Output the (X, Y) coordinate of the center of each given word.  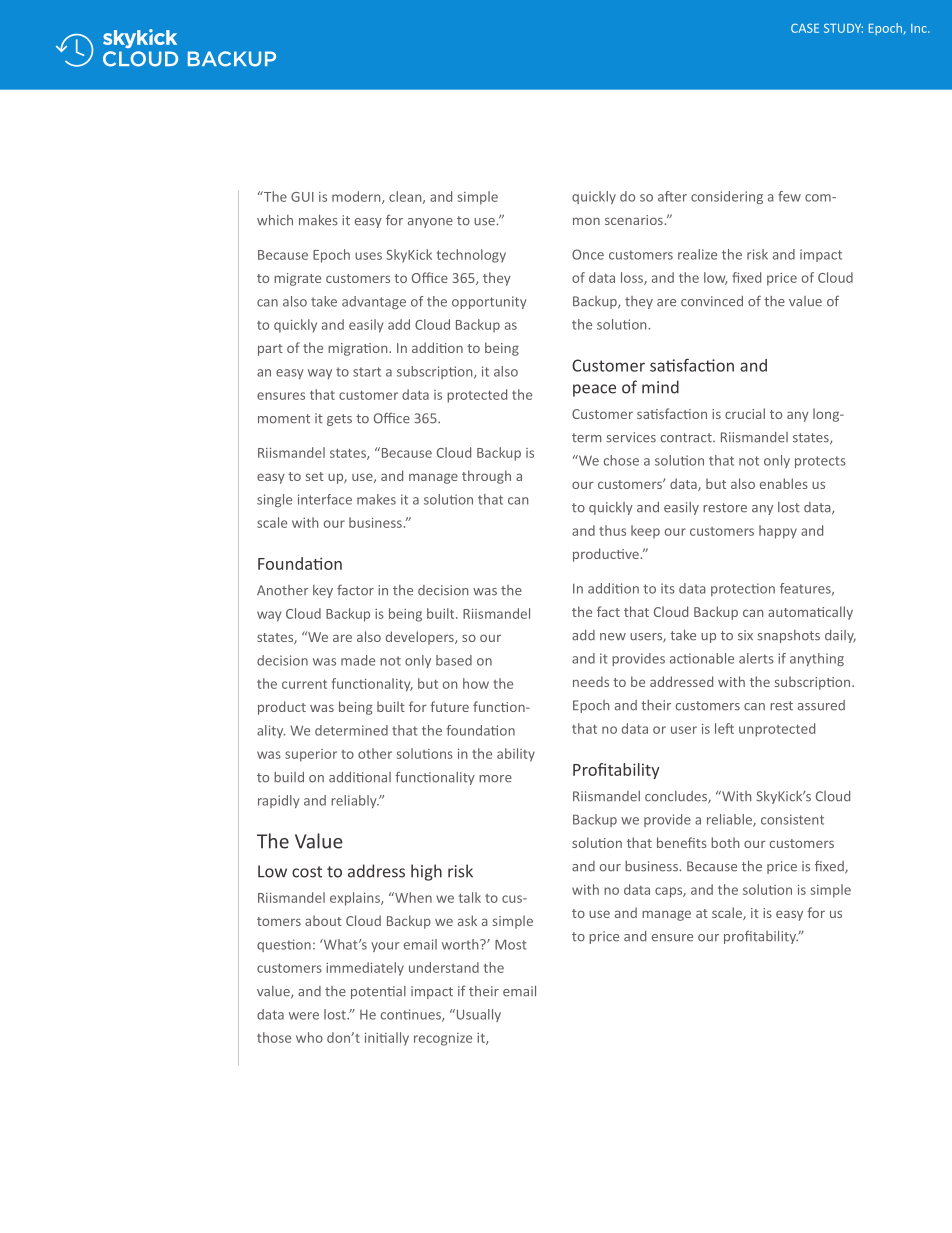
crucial (745, 413)
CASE (805, 28)
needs (591, 681)
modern (357, 197)
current (304, 684)
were (304, 1016)
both (725, 842)
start (367, 372)
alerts (756, 658)
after (672, 196)
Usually (477, 1015)
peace (594, 390)
